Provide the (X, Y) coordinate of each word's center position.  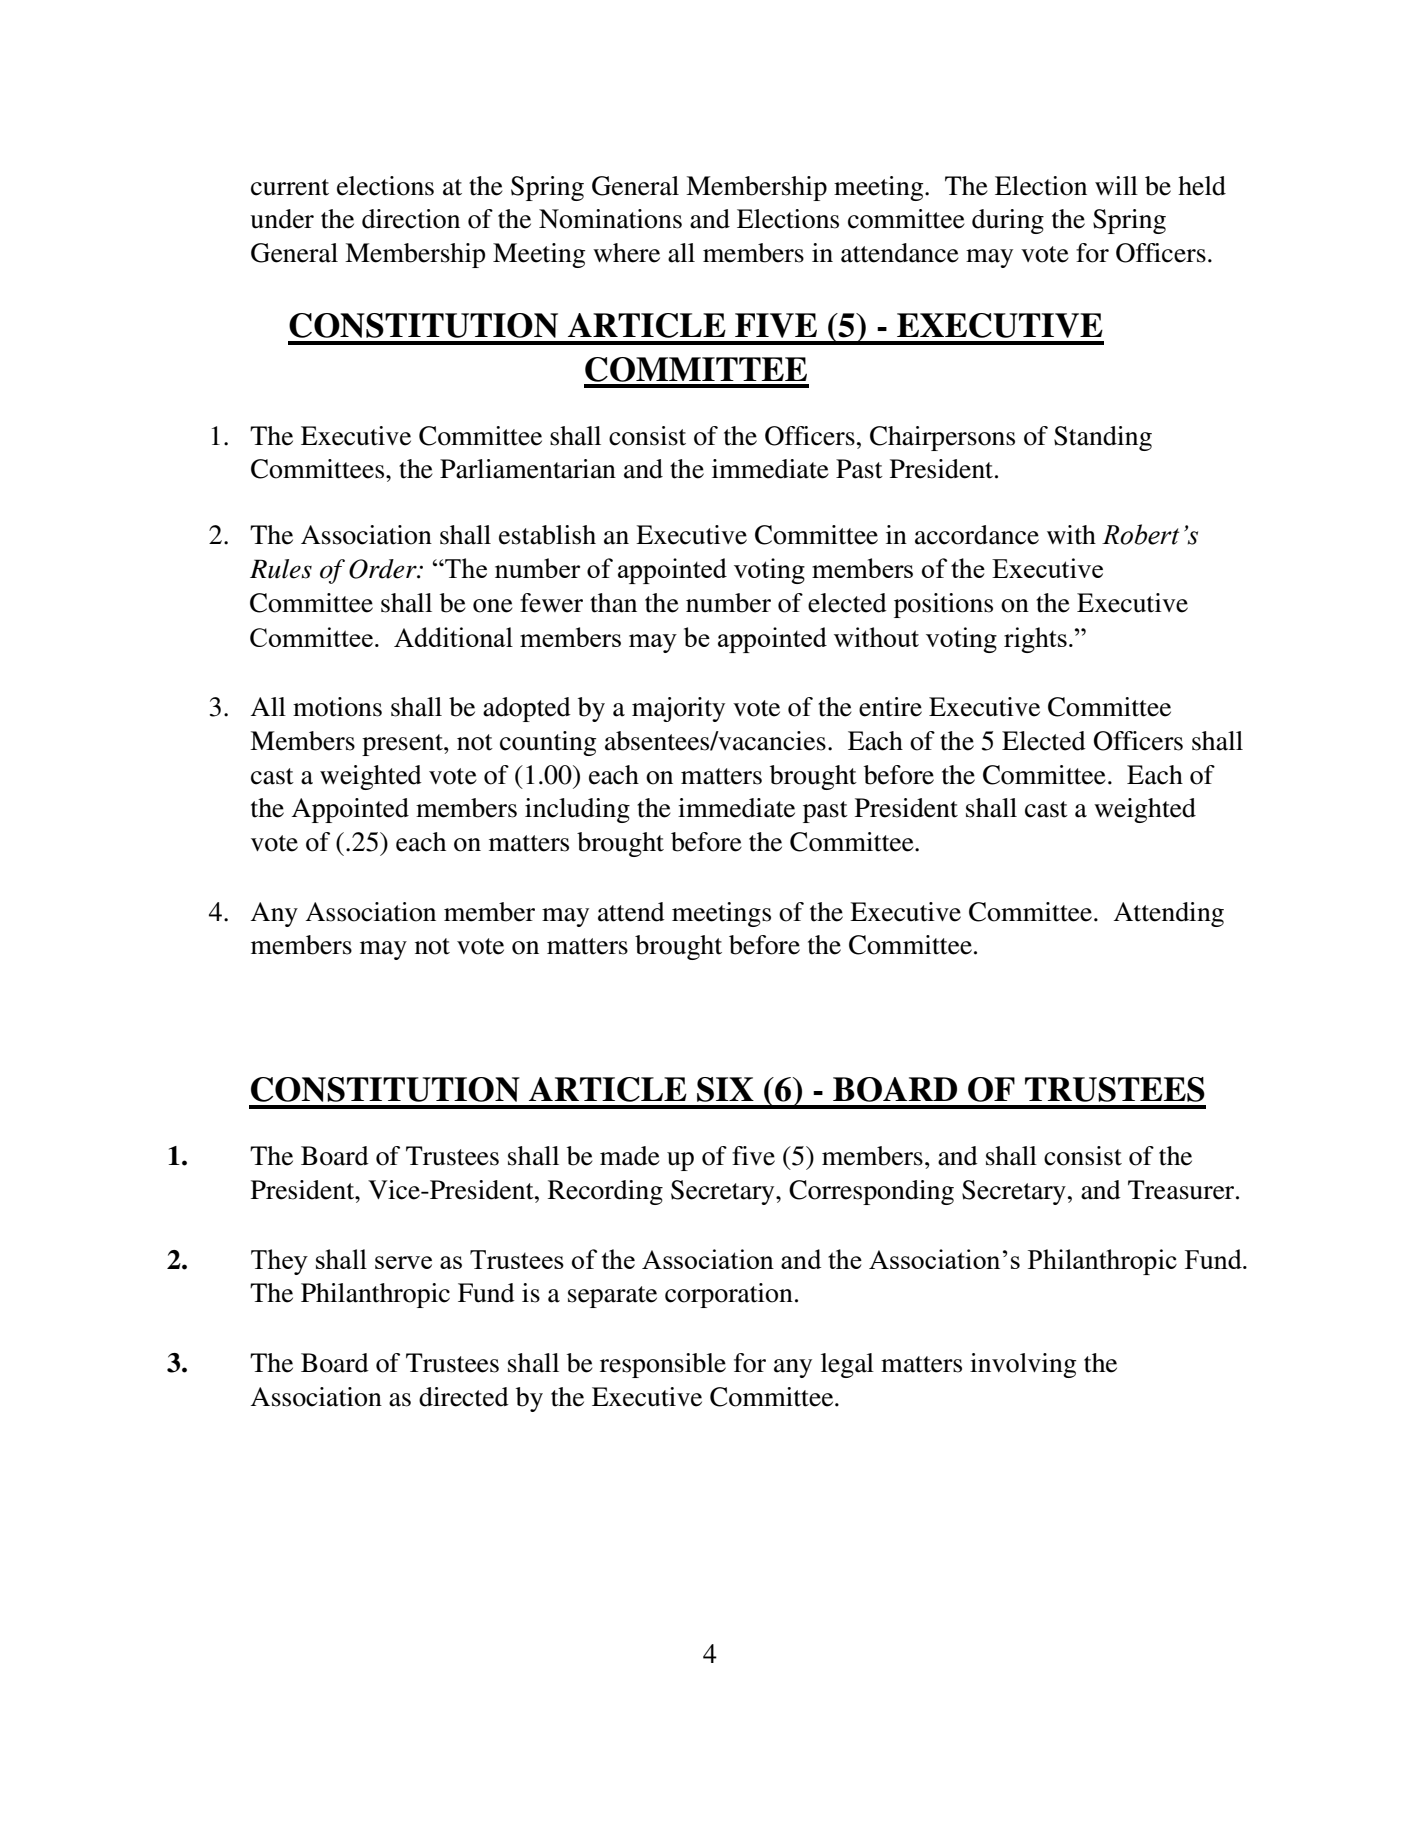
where (626, 253)
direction (411, 219)
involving (1023, 1365)
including (577, 810)
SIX (725, 1089)
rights (1035, 640)
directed (464, 1397)
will (1116, 185)
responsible (663, 1365)
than (613, 603)
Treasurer (1182, 1190)
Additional (453, 637)
